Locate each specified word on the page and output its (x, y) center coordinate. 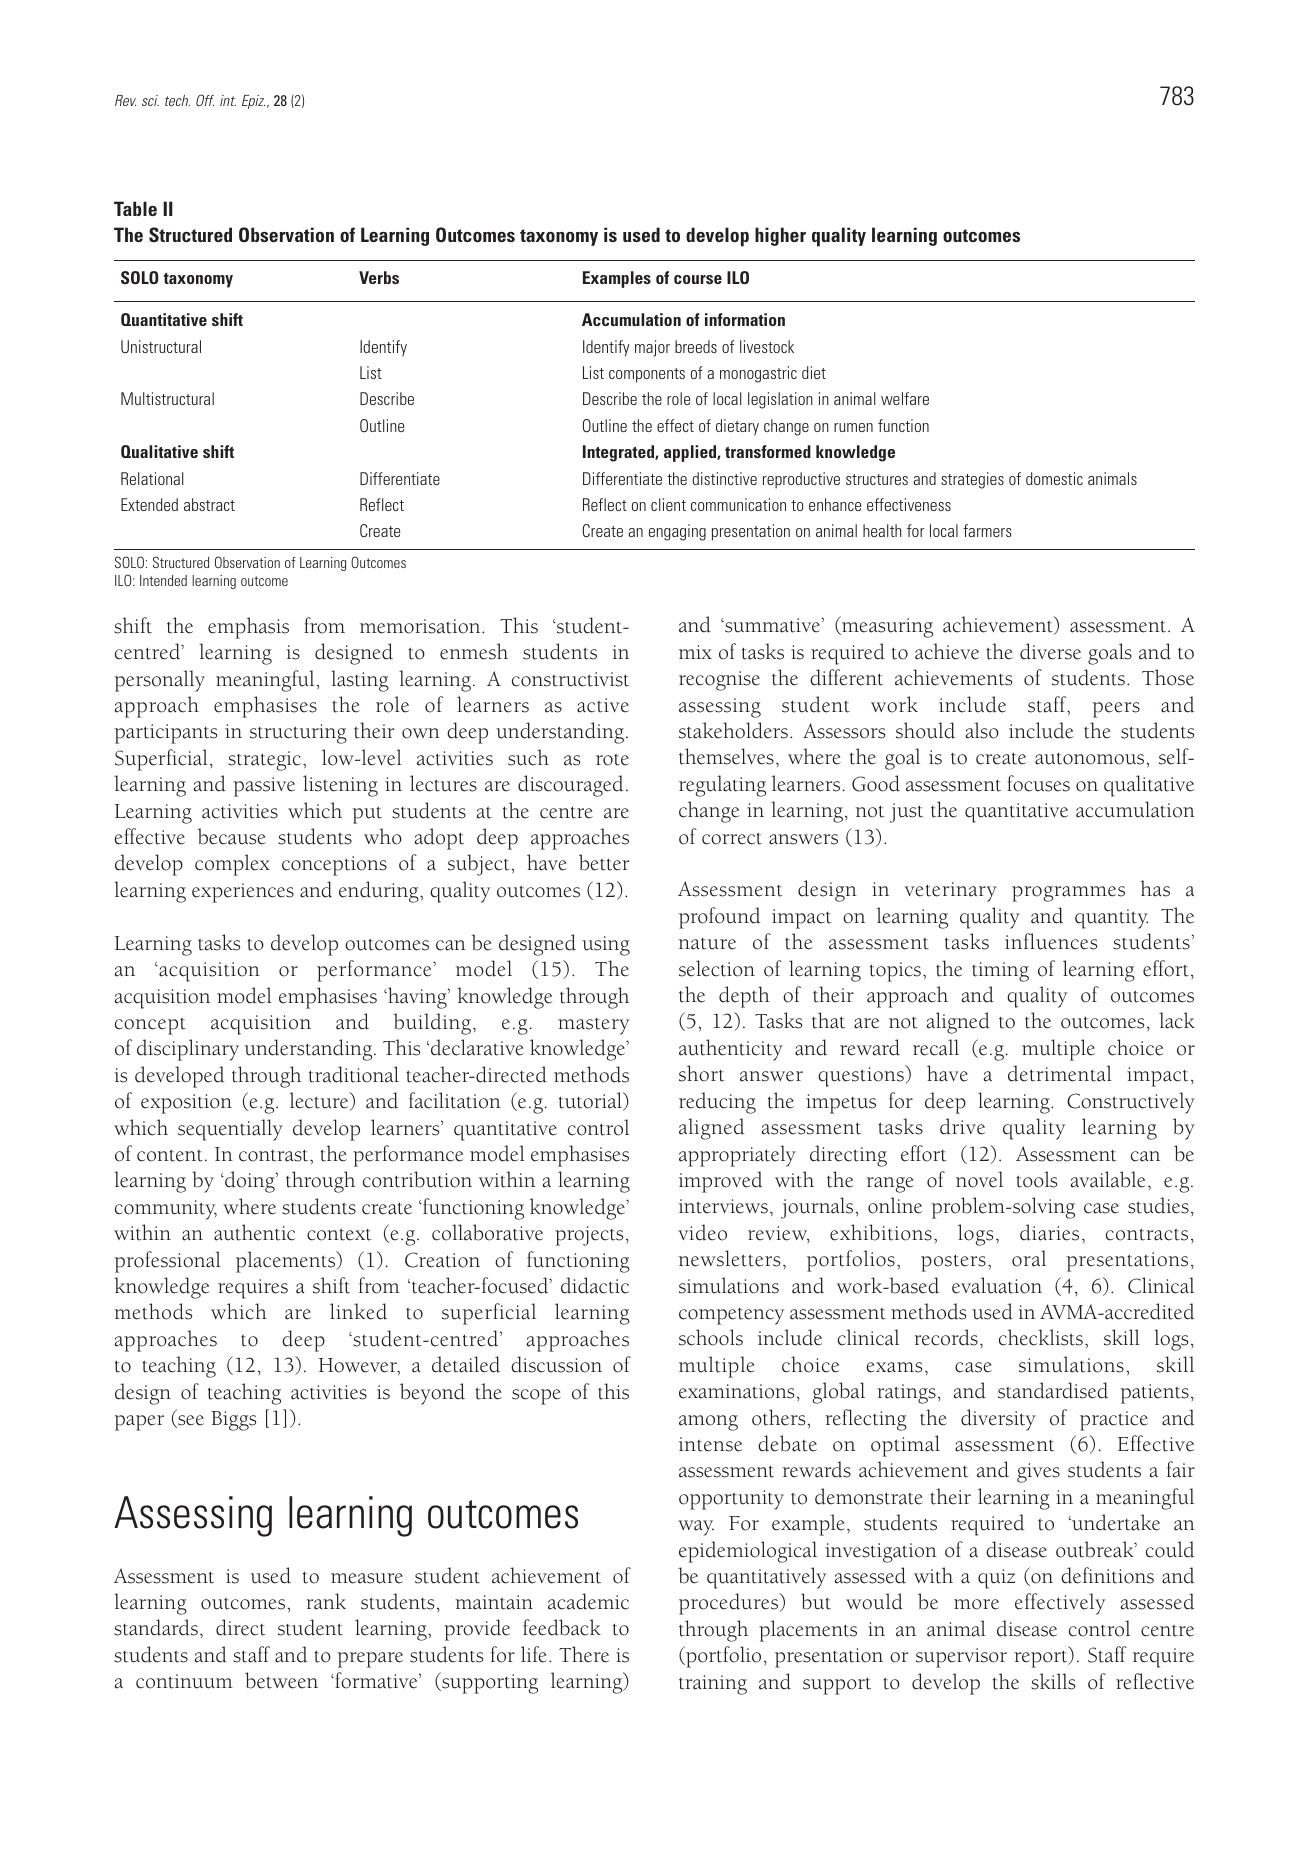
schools (711, 1337)
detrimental (1060, 1073)
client (668, 504)
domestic (1054, 478)
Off (205, 100)
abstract (209, 504)
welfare (905, 398)
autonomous (1089, 758)
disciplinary (188, 1050)
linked (358, 1311)
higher (780, 236)
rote (612, 760)
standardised (1053, 1390)
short (701, 1073)
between (281, 1680)
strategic (266, 761)
